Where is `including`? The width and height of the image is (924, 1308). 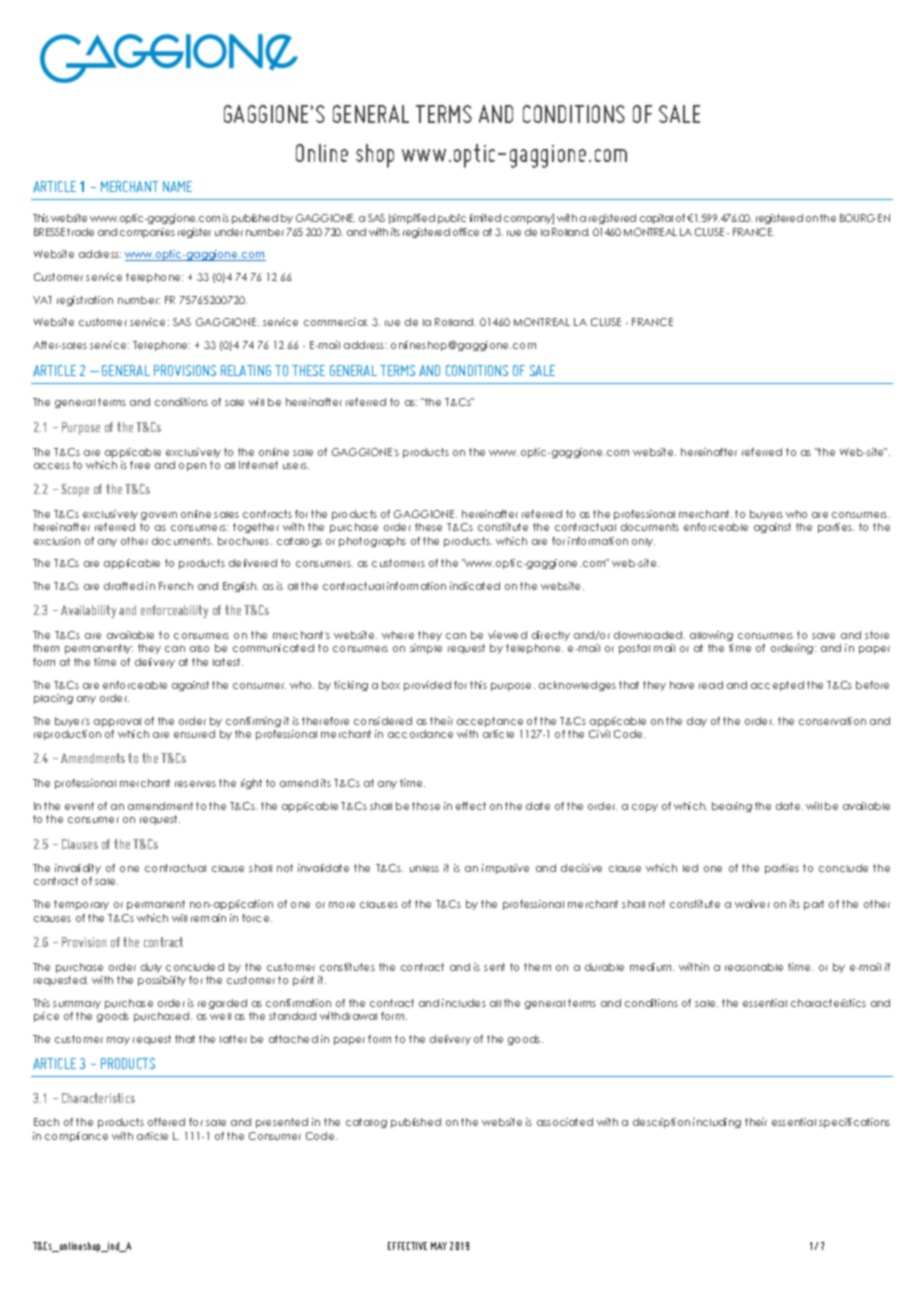
including is located at coordinates (717, 1123).
